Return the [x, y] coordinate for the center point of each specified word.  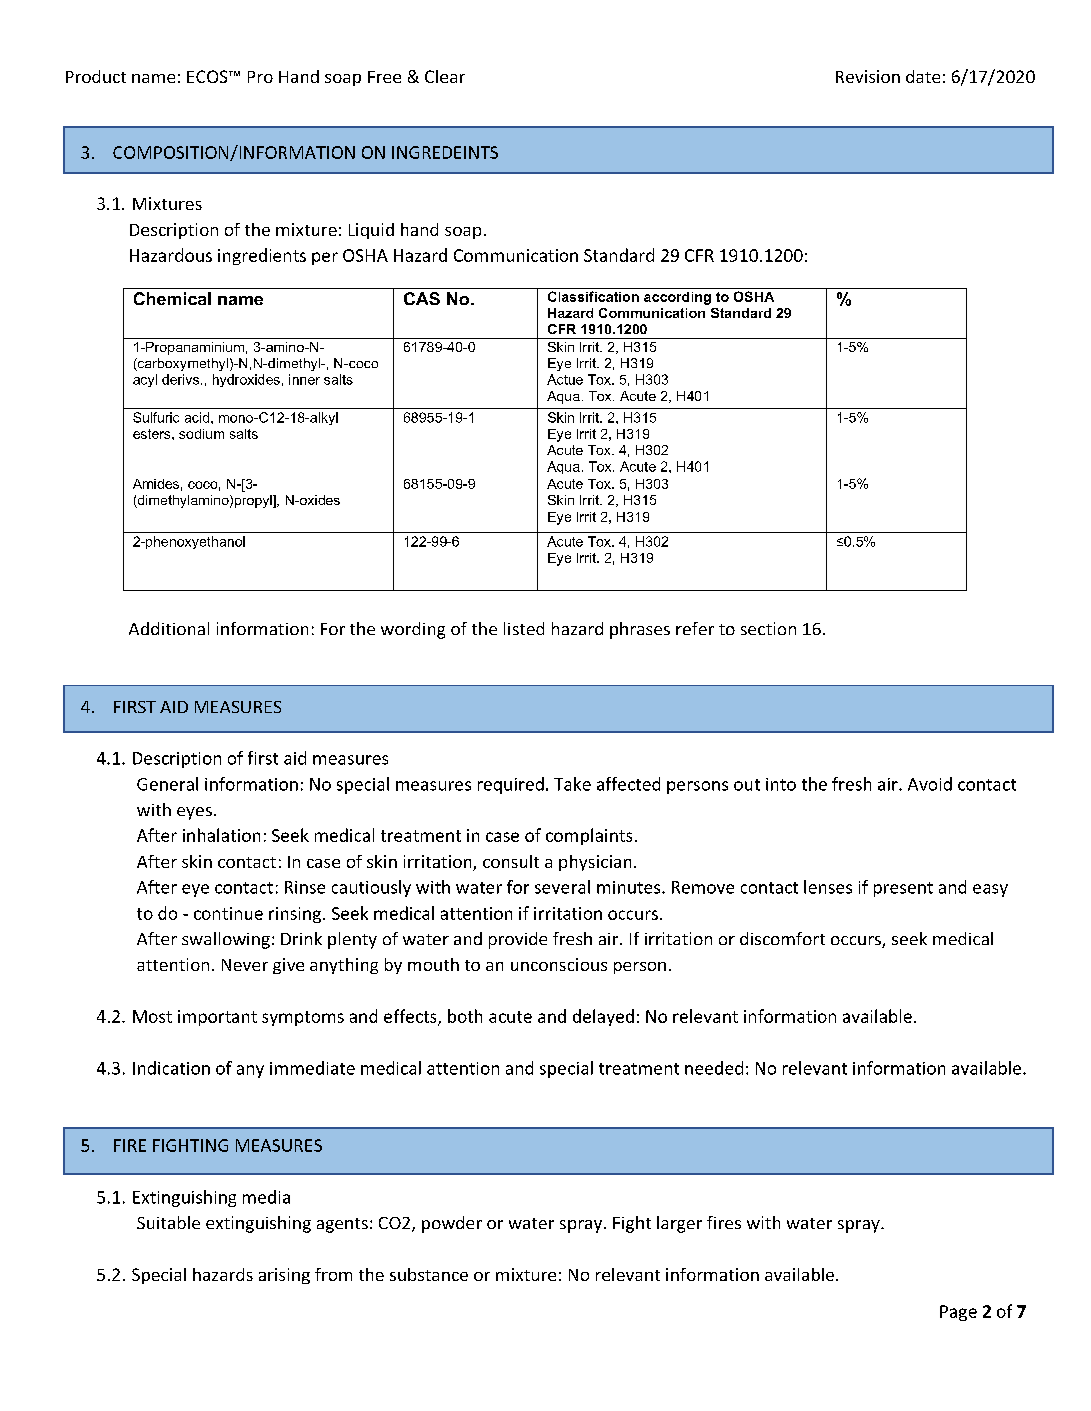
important [217, 1018]
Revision [868, 76]
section [768, 628]
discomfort [782, 938]
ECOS [208, 76]
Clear [445, 76]
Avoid [930, 784]
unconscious [559, 964]
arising [284, 1276]
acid [198, 417]
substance [429, 1274]
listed [524, 628]
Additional [169, 628]
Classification [593, 296]
